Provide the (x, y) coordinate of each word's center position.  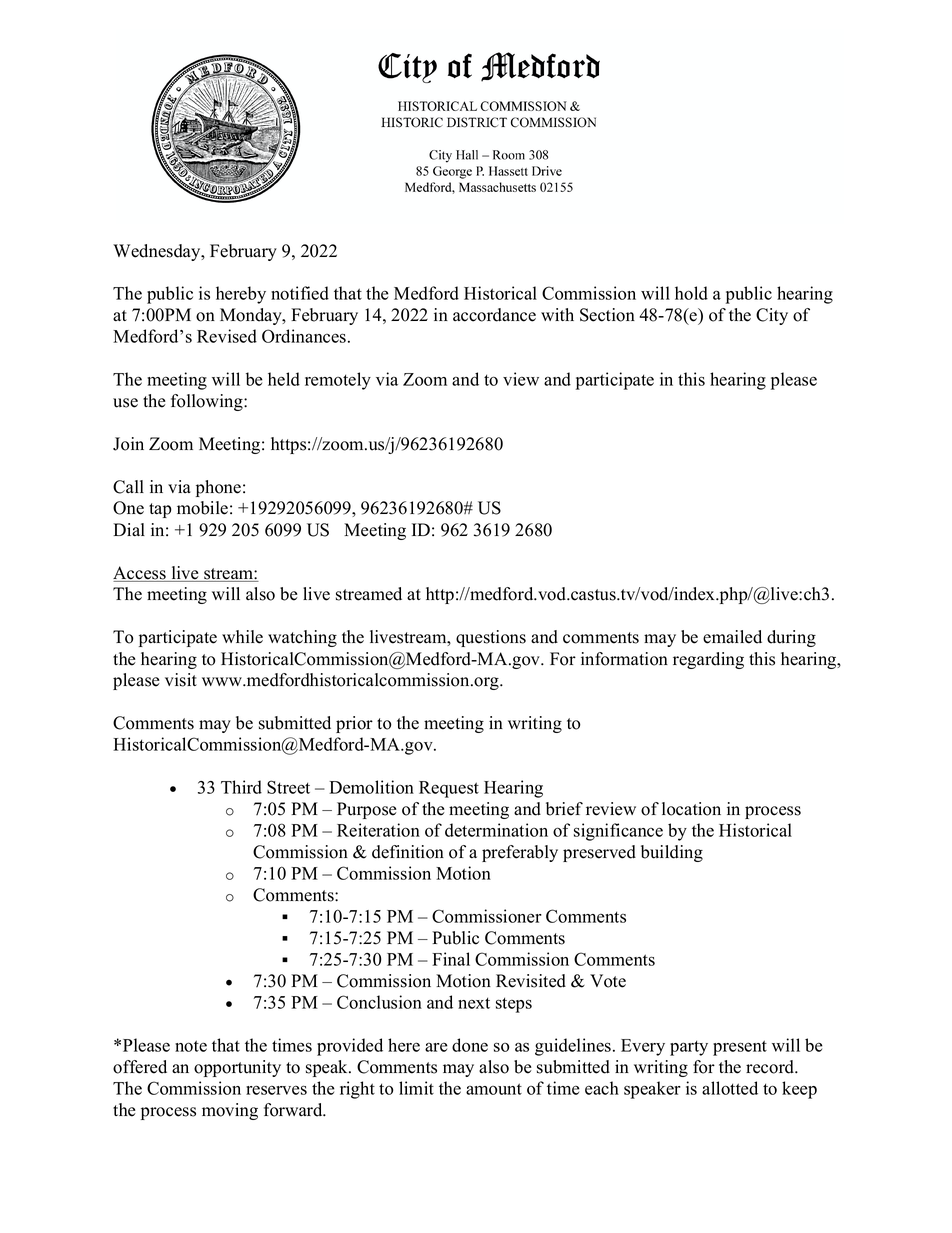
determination (496, 830)
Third (241, 787)
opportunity (237, 1068)
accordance (494, 315)
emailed (732, 637)
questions (491, 638)
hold (691, 293)
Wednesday (158, 252)
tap (160, 510)
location (691, 809)
